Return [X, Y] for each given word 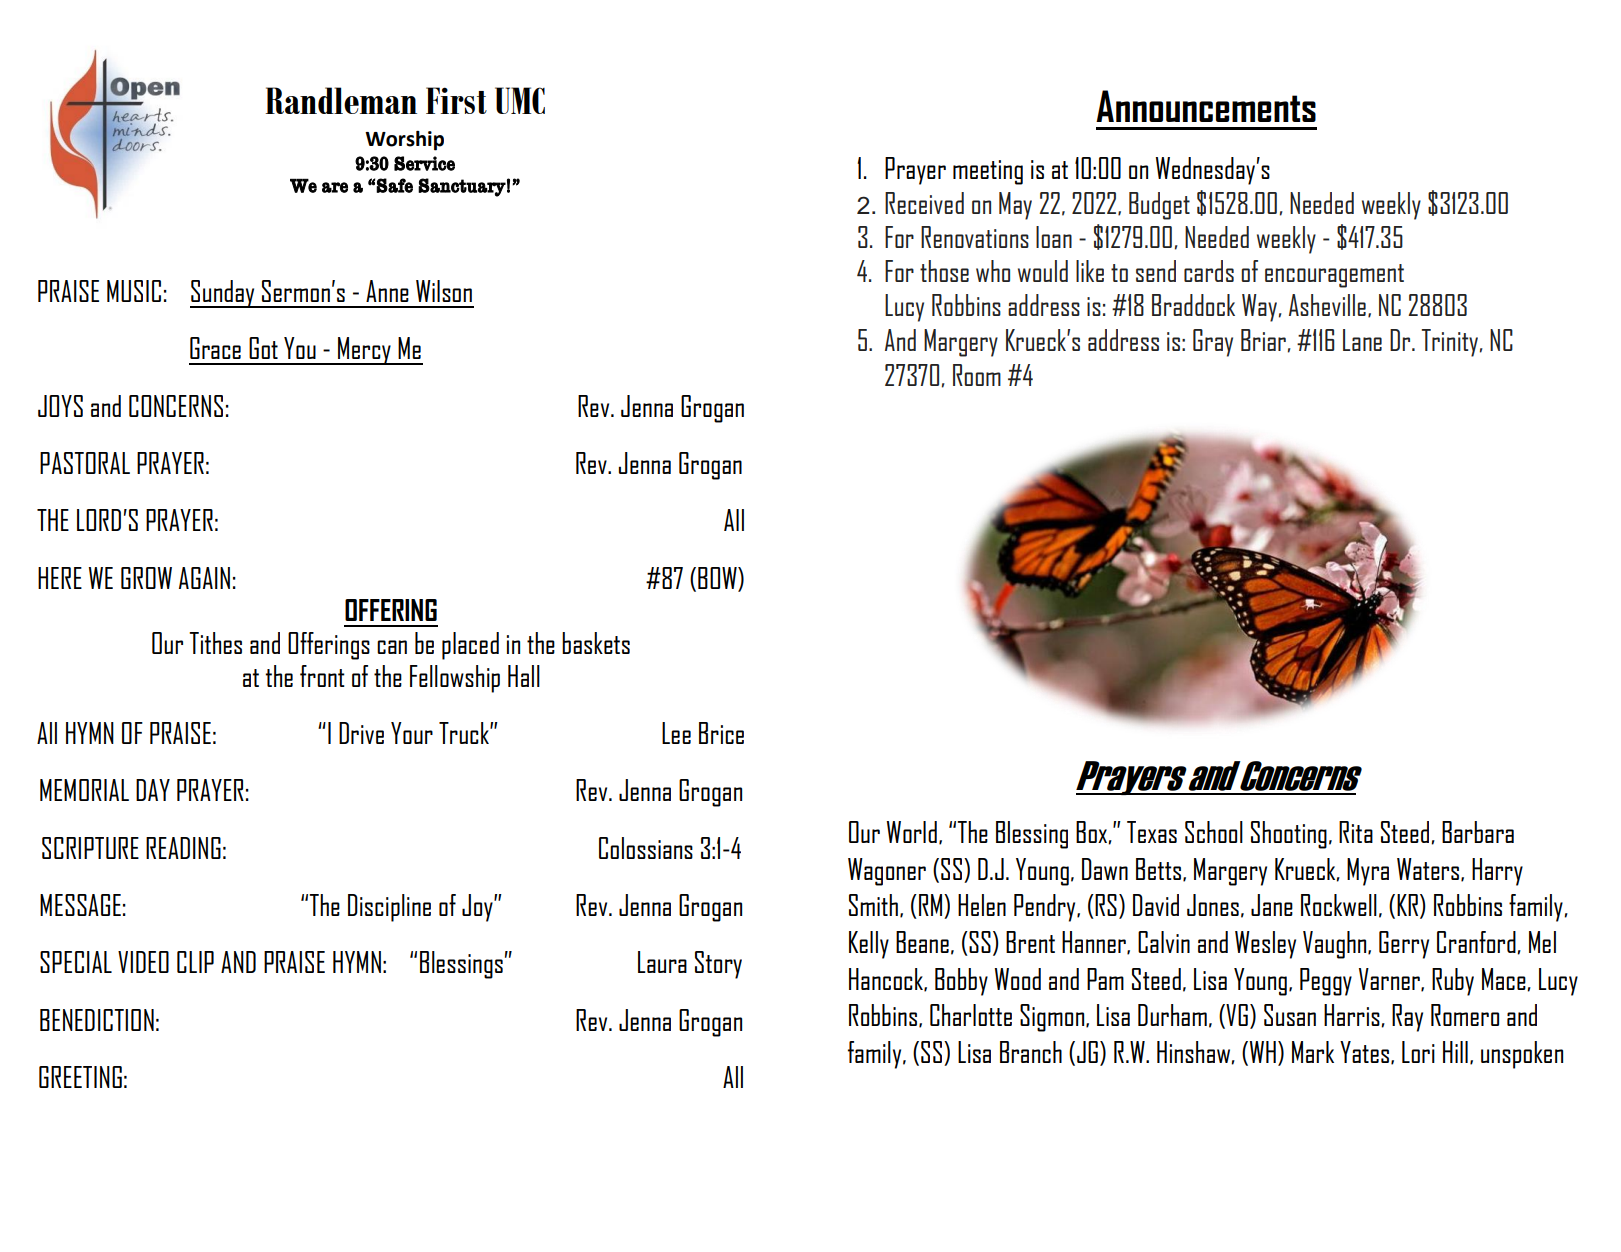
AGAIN [204, 578]
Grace [215, 348]
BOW [718, 579]
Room [977, 375]
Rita [1356, 832]
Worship [404, 141]
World [912, 832]
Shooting [1289, 835]
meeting [988, 172]
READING [183, 848]
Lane [1362, 340]
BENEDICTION [97, 1020]
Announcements [1206, 106]
